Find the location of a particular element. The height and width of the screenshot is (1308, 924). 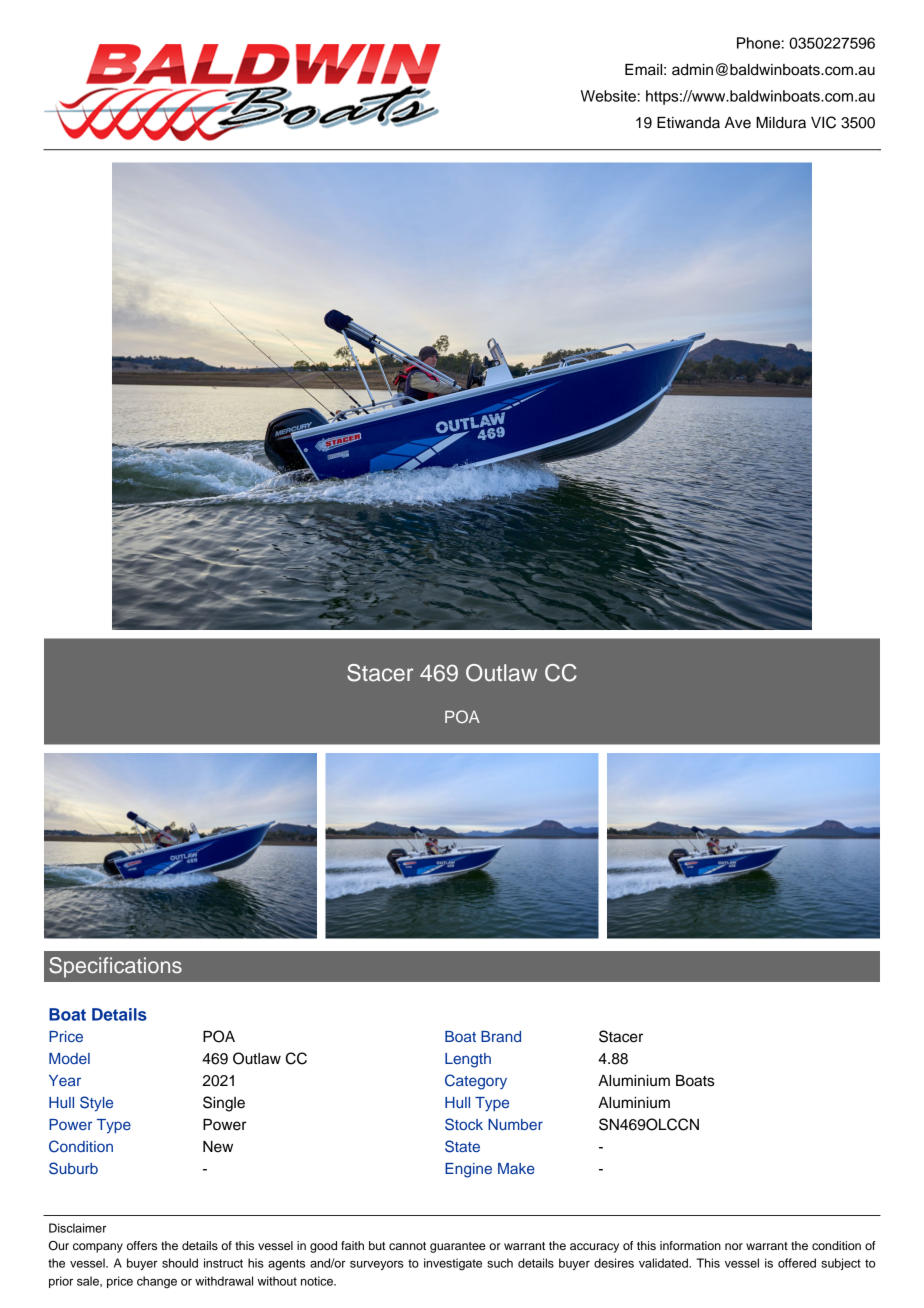

Ave is located at coordinates (738, 123).
